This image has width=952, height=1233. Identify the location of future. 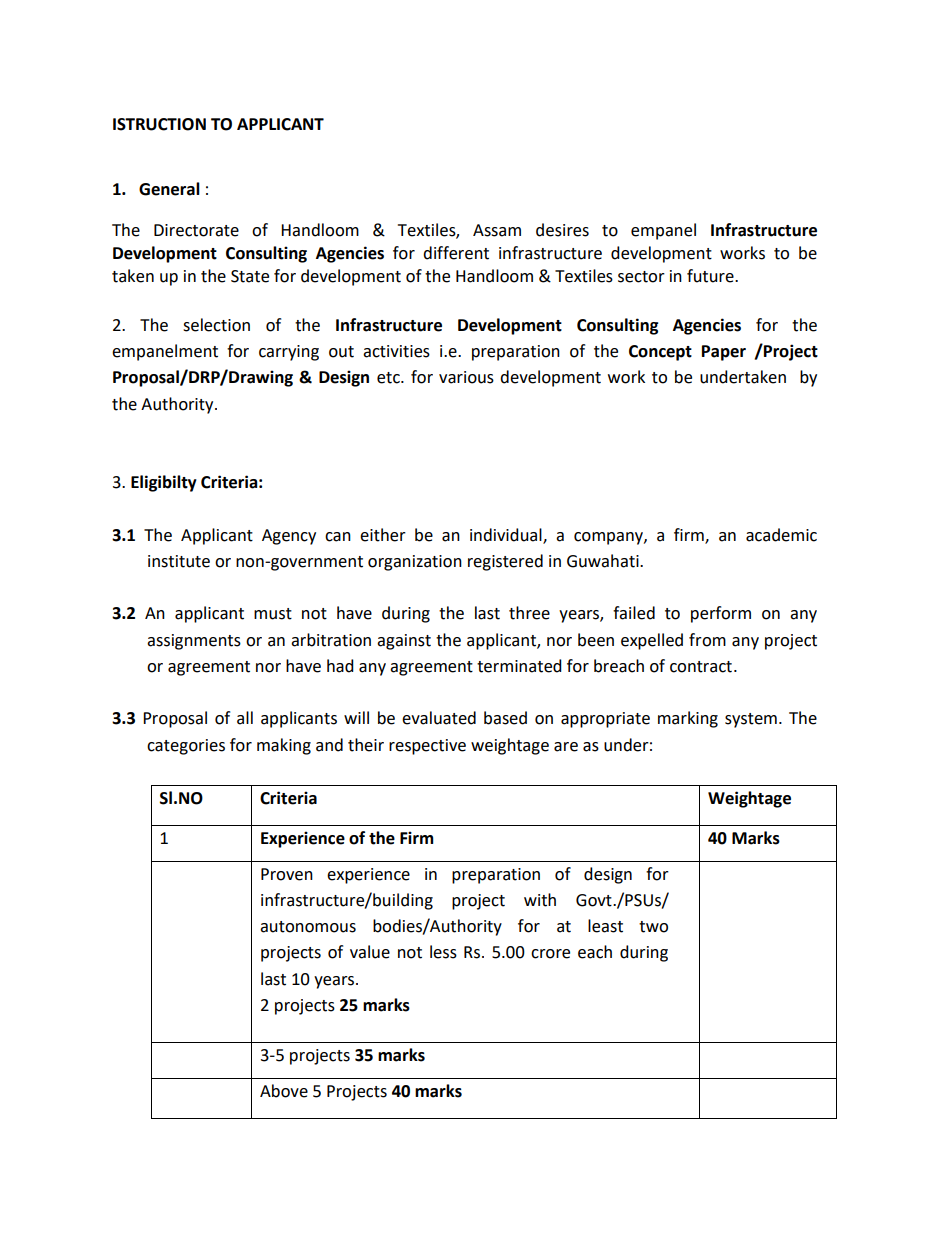
(711, 276).
